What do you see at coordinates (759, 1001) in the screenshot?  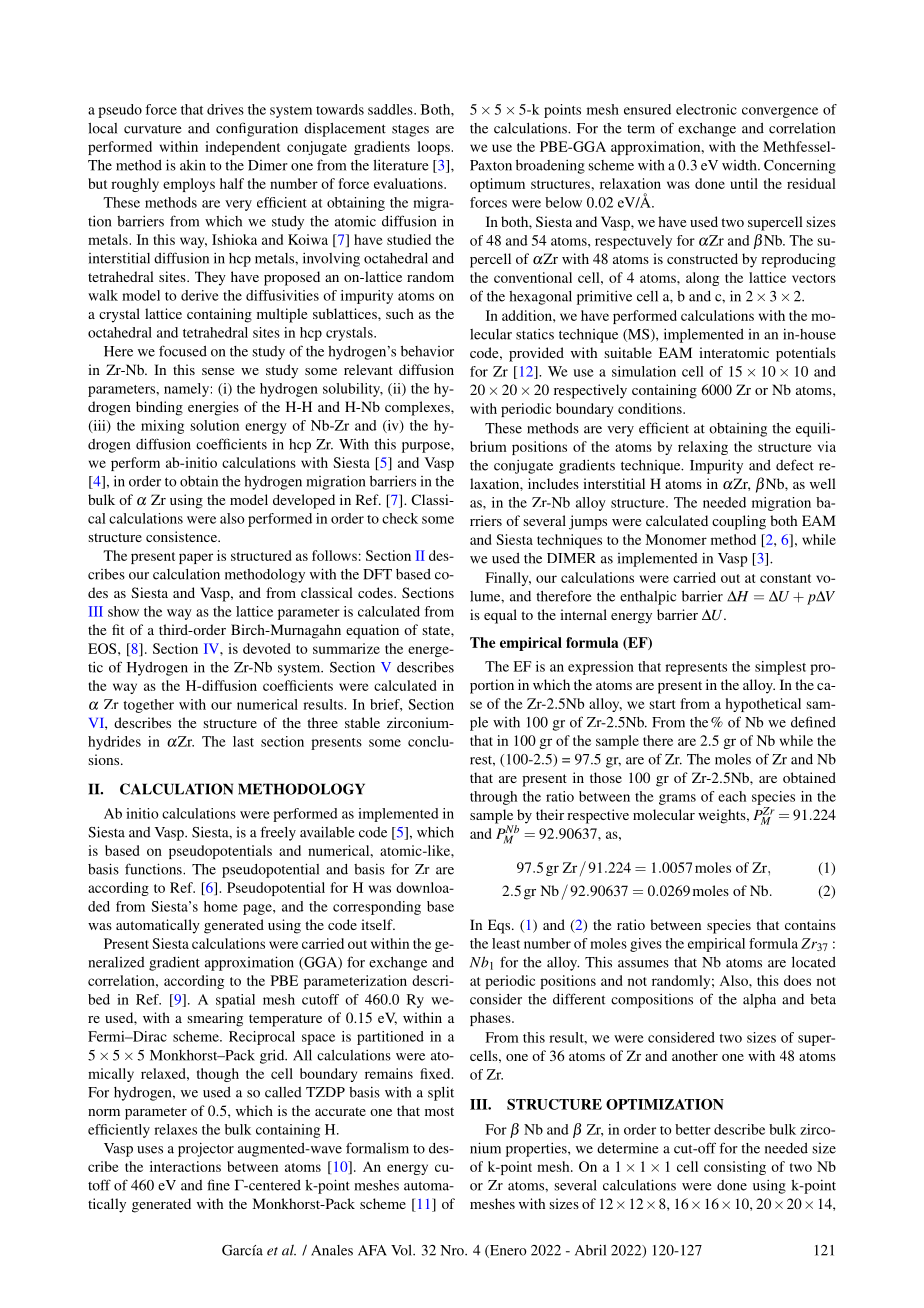 I see `alpha` at bounding box center [759, 1001].
